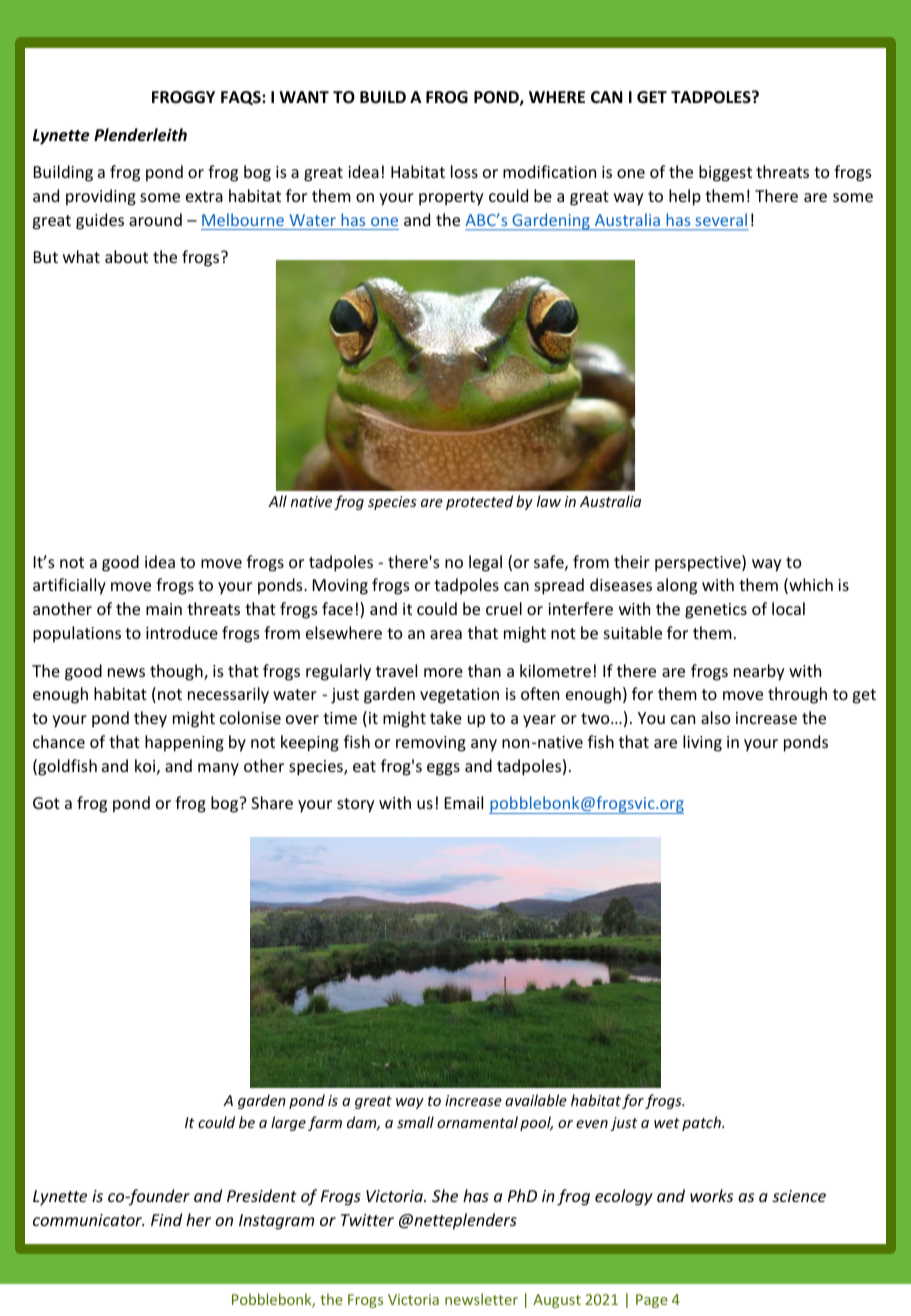  Describe the element at coordinates (367, 1220) in the page. I see `Twitter` at that location.
